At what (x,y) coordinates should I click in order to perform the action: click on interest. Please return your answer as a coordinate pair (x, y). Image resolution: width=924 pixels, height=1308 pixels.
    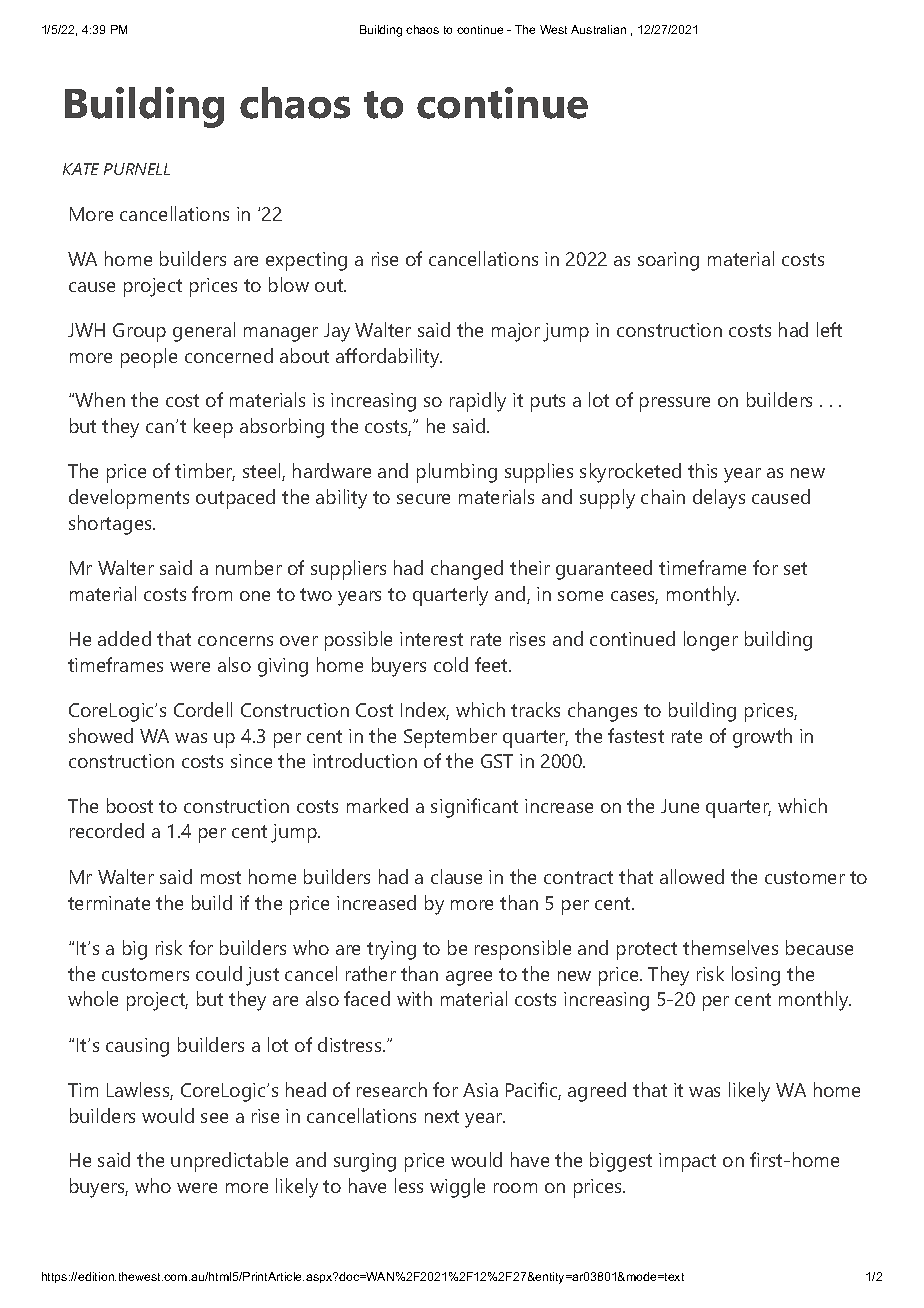
    Looking at the image, I should click on (431, 639).
